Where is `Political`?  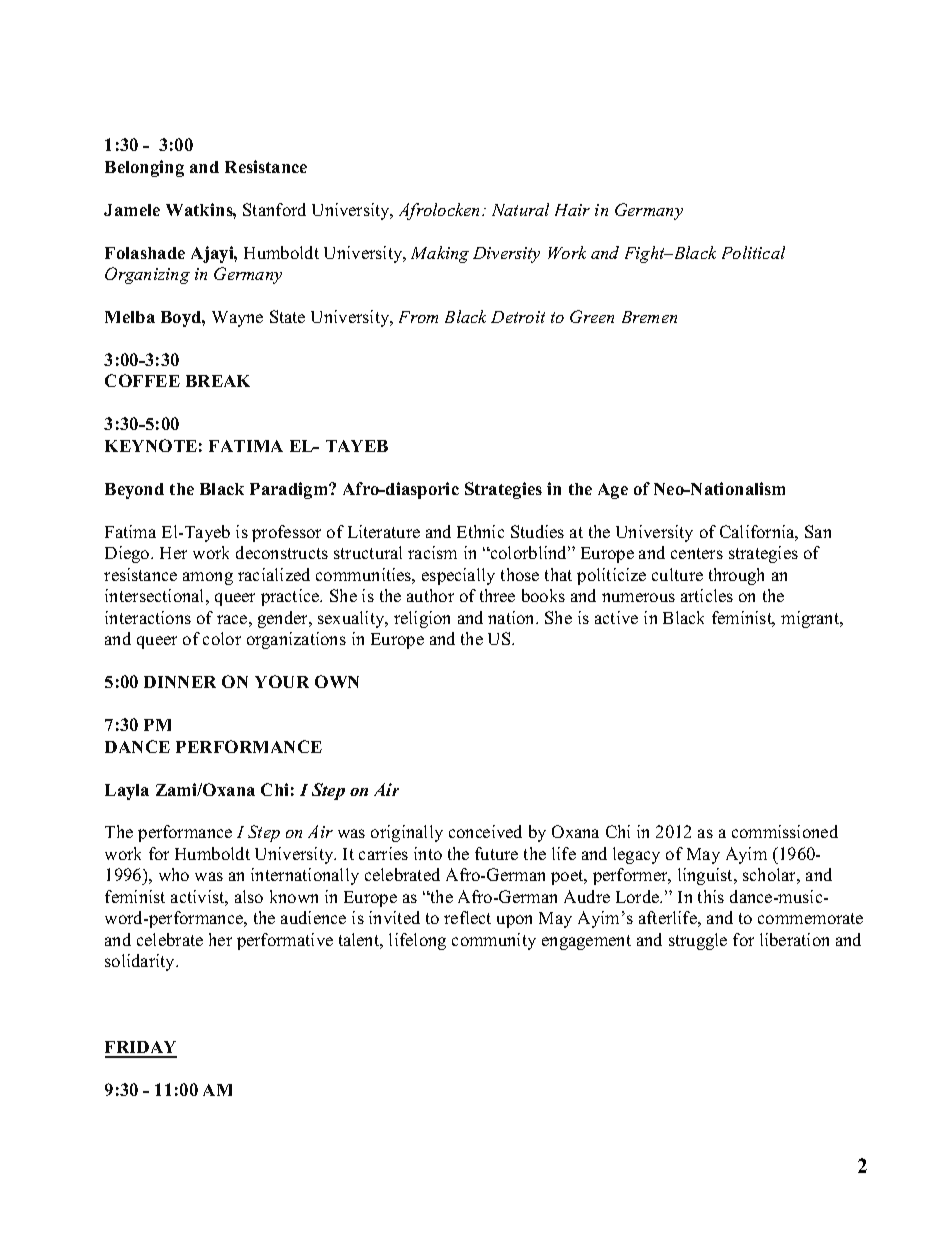
Political is located at coordinates (753, 252).
